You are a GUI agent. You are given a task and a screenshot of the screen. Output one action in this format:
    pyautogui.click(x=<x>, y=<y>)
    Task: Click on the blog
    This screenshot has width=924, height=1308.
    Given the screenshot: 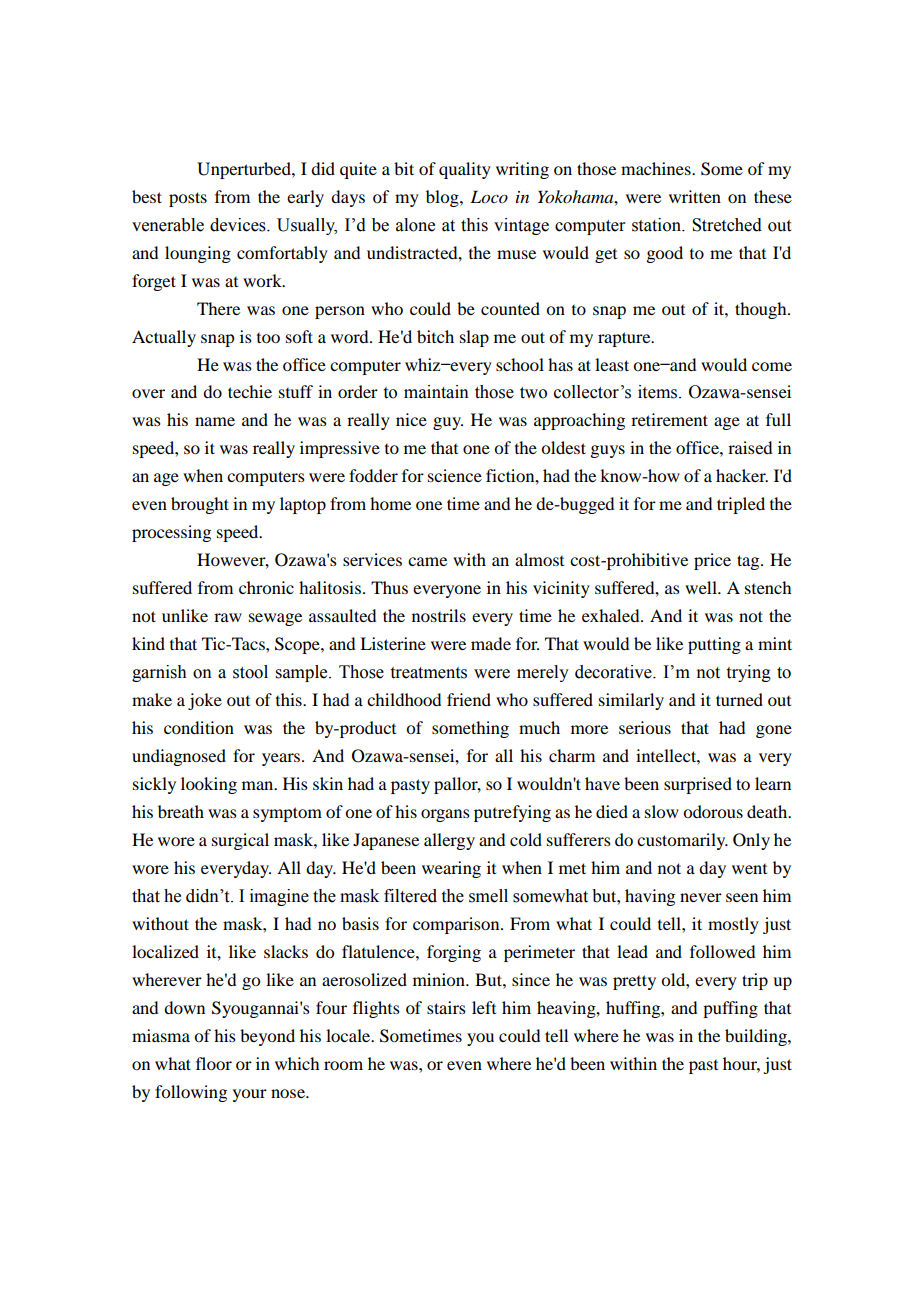 What is the action you would take?
    pyautogui.click(x=443, y=198)
